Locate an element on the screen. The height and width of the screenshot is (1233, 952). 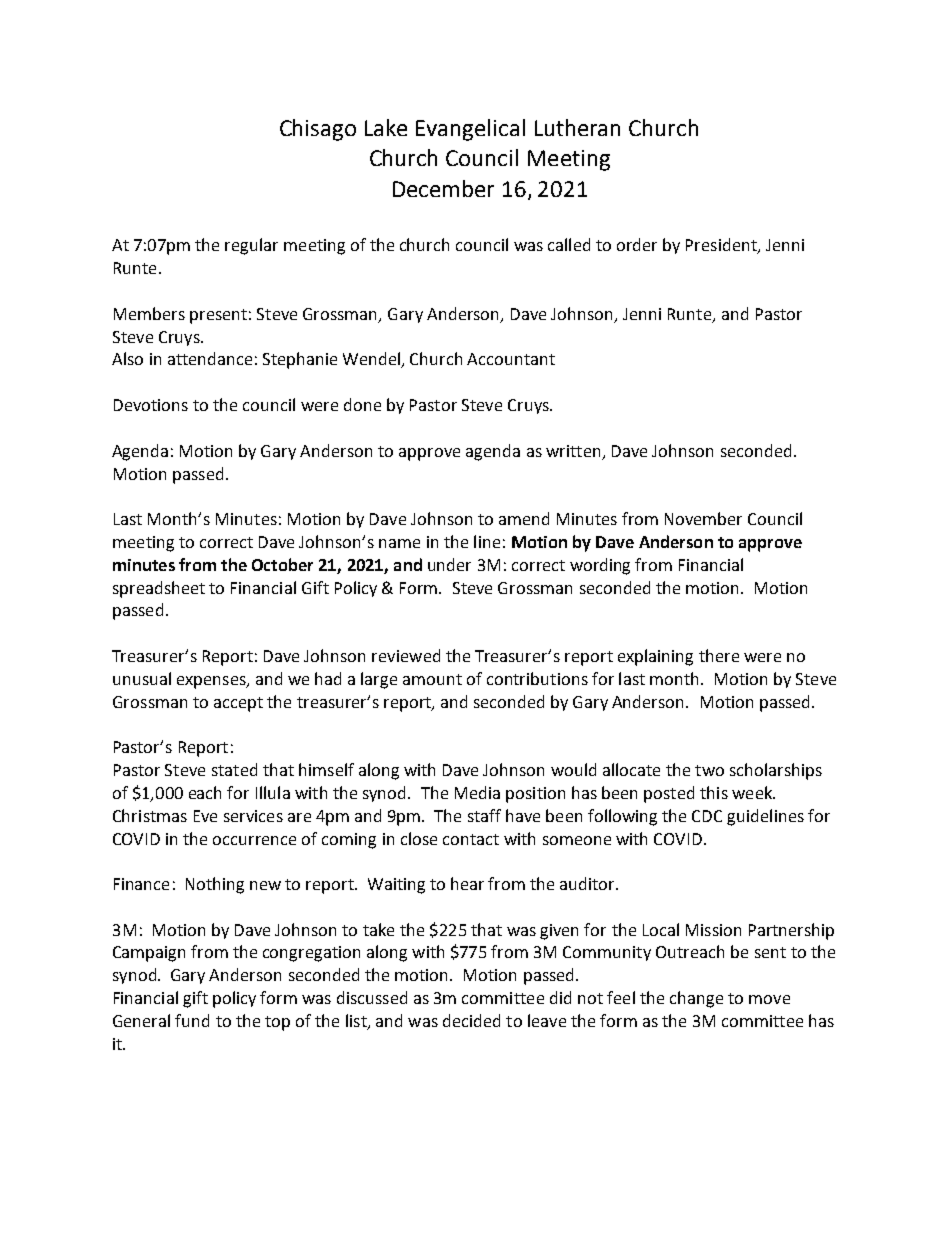
Evangelical is located at coordinates (470, 130).
